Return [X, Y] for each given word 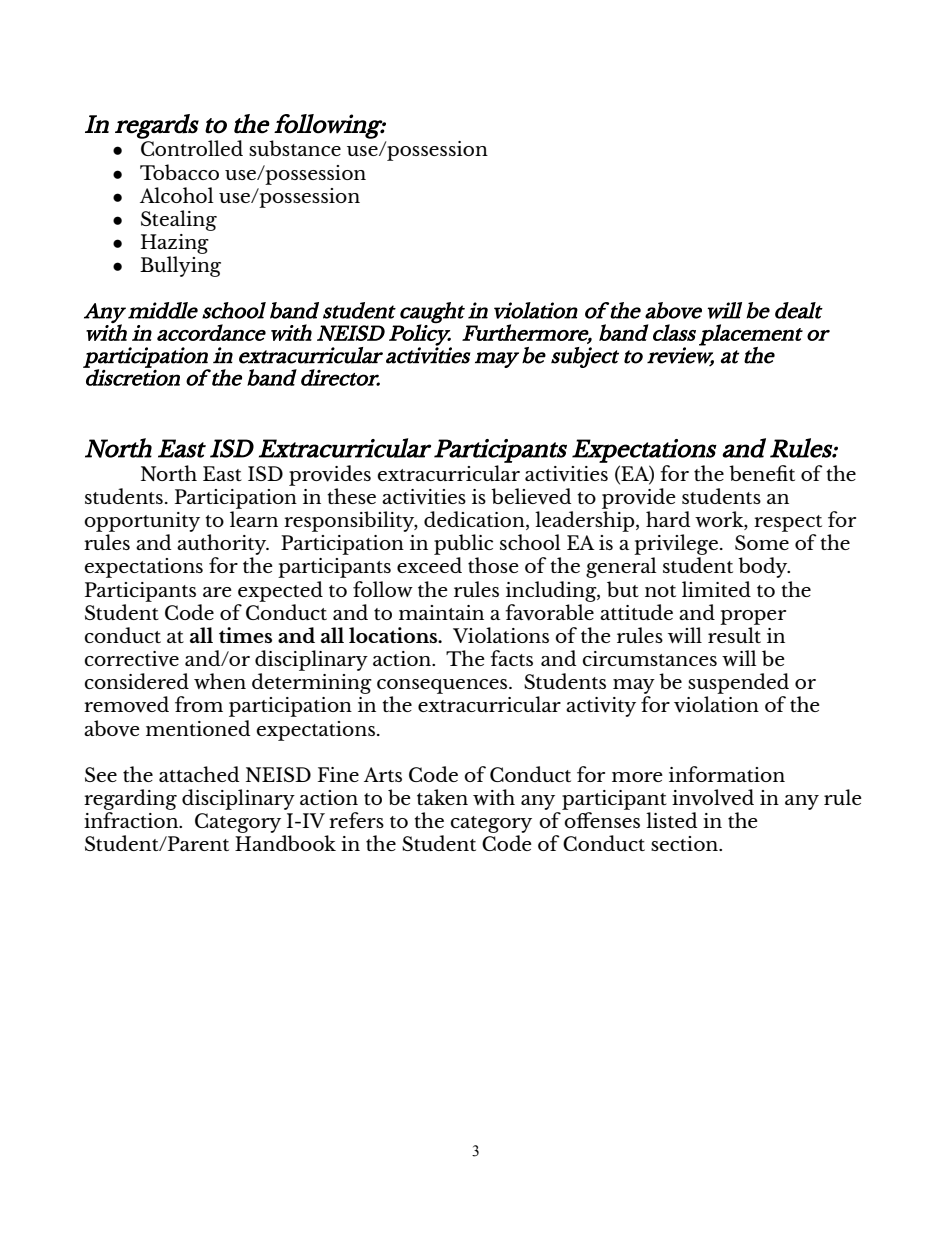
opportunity [142, 522]
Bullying [180, 266]
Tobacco [179, 172]
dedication [475, 520]
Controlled [191, 147]
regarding [130, 799]
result [734, 635]
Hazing [175, 244]
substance [295, 148]
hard [668, 519]
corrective [132, 659]
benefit [762, 473]
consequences [443, 686]
